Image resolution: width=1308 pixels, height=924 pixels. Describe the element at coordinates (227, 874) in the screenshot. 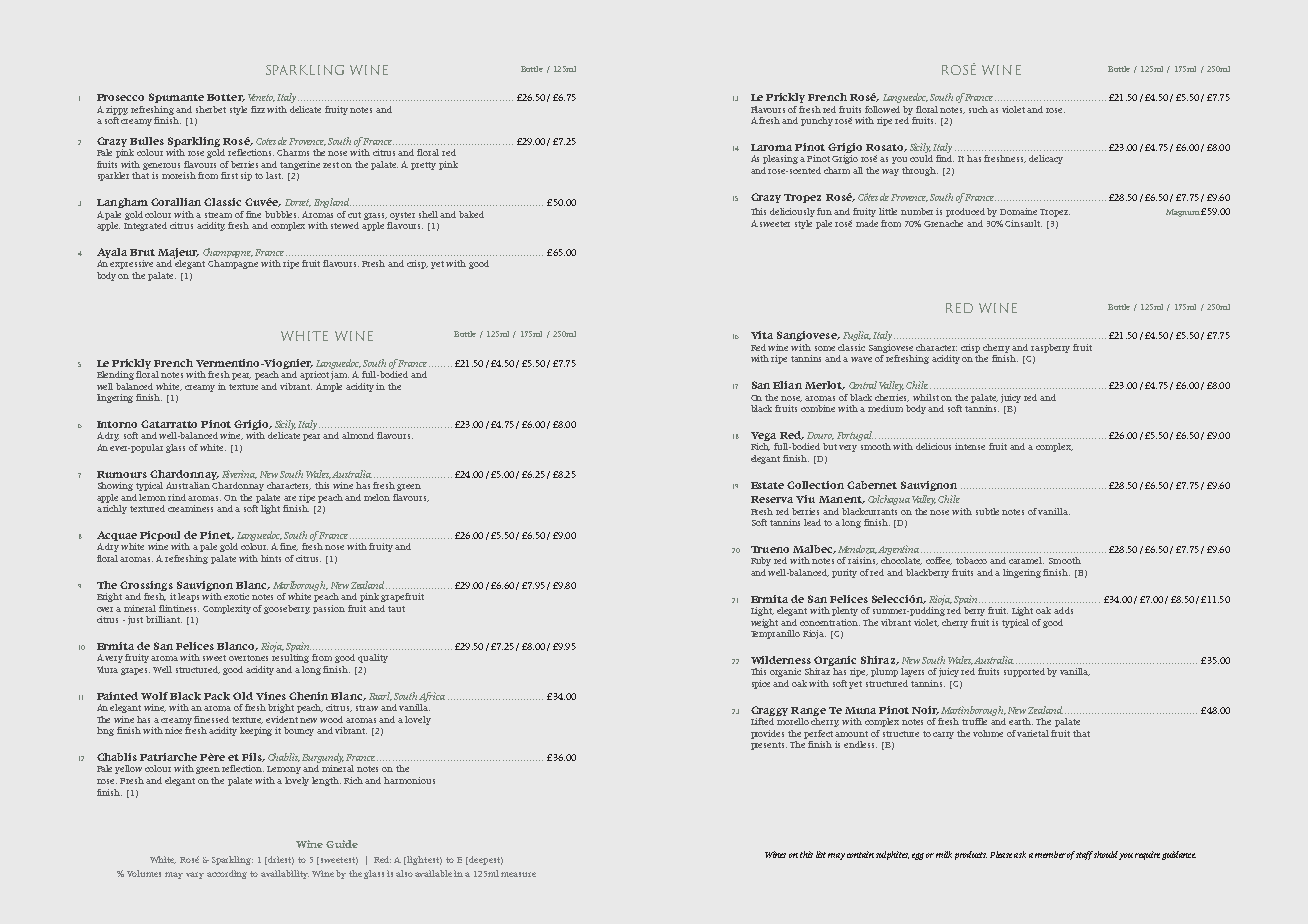

I see `according` at that location.
